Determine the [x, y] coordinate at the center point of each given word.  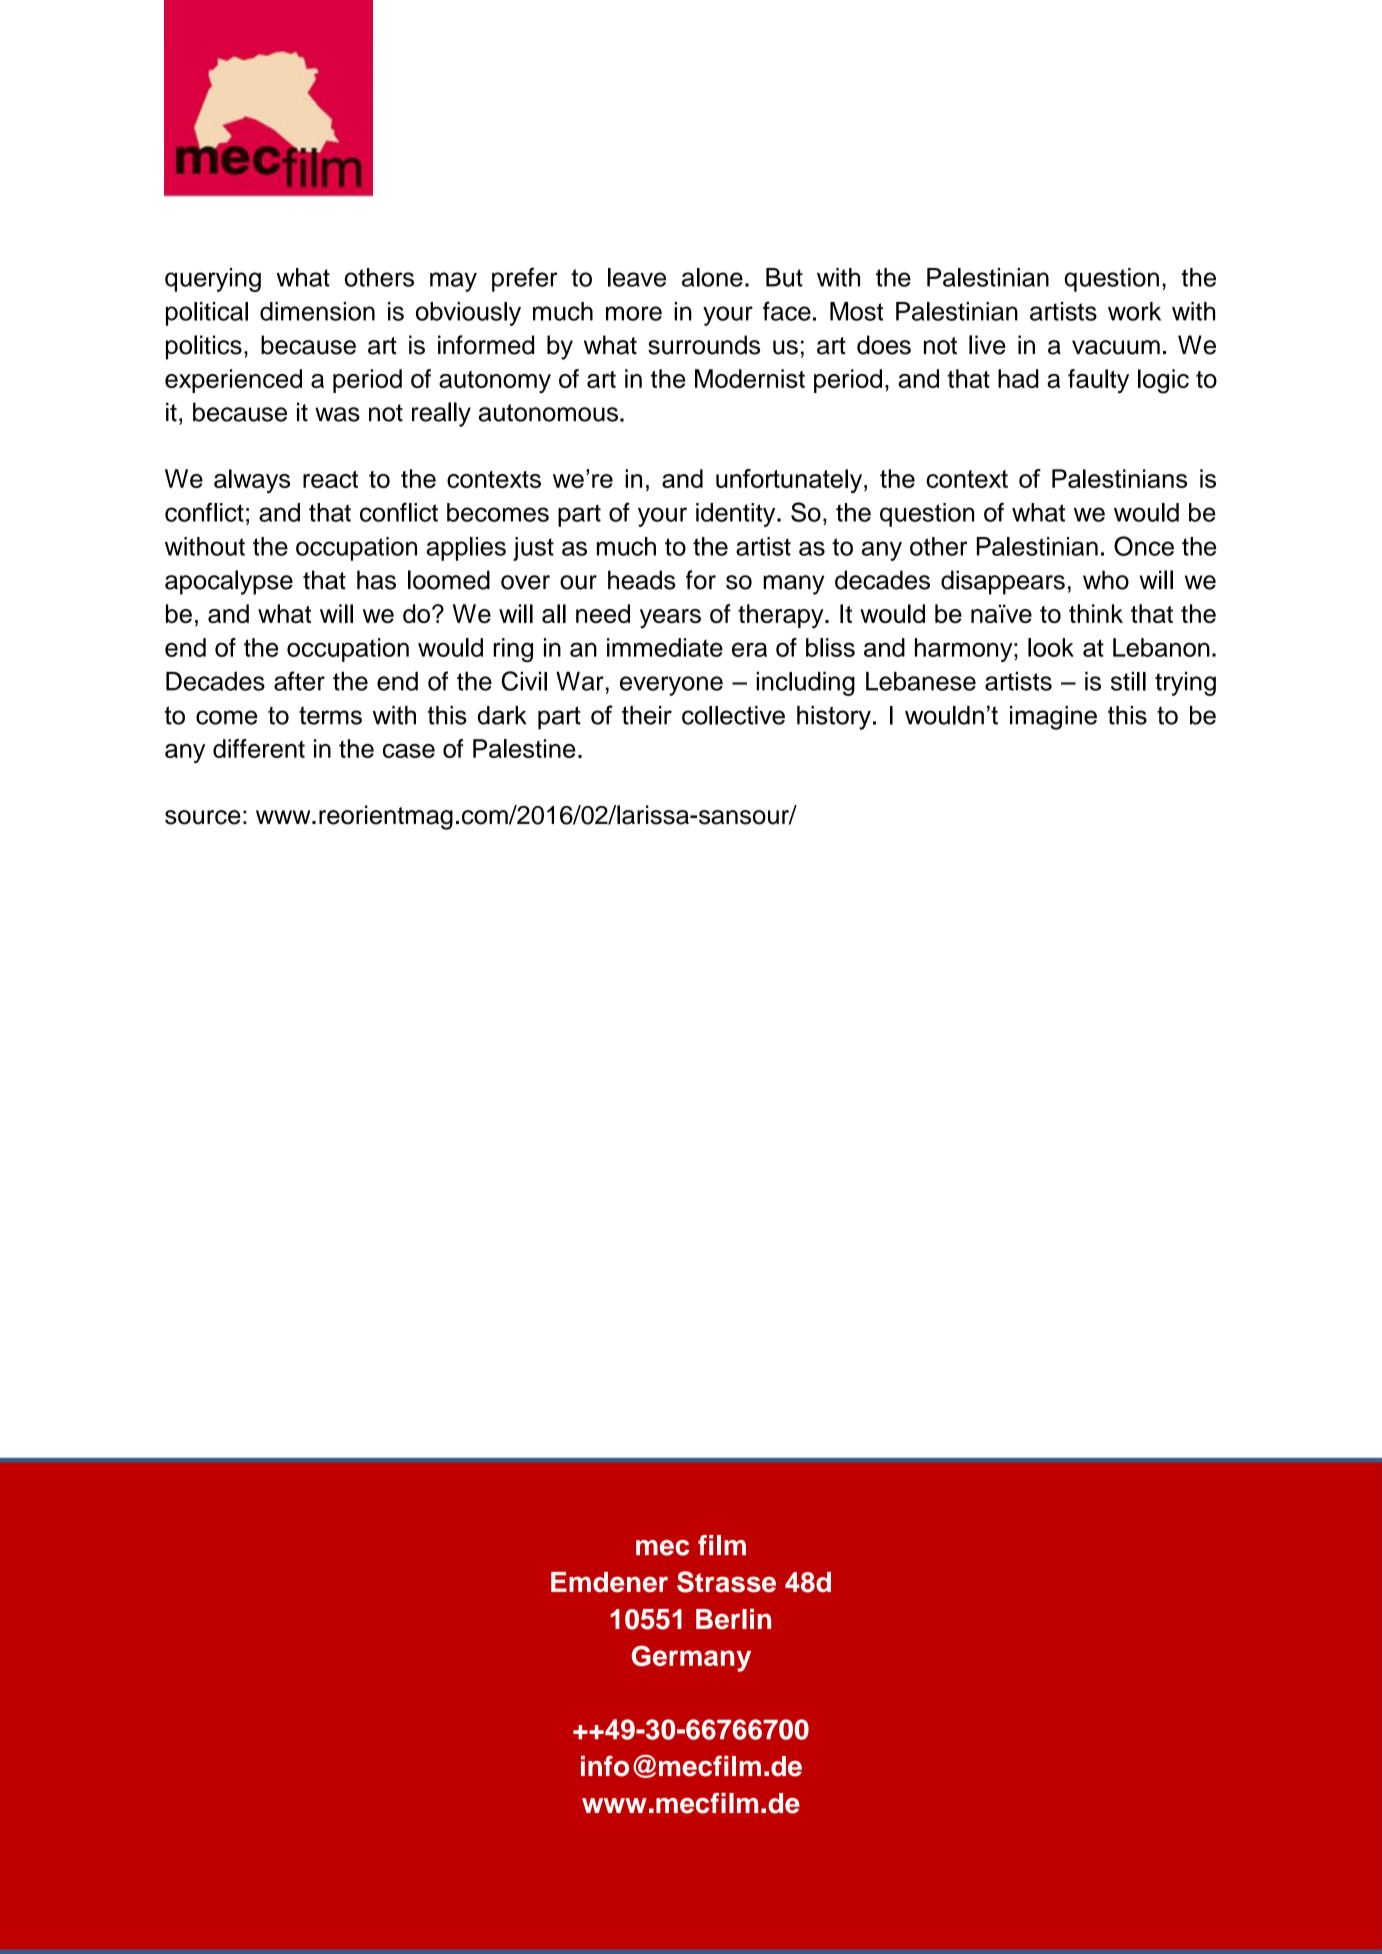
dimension [317, 311]
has [376, 580]
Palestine [524, 748]
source [203, 817]
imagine [1053, 718]
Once [1144, 546]
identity [737, 515]
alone [712, 277]
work [1134, 311]
